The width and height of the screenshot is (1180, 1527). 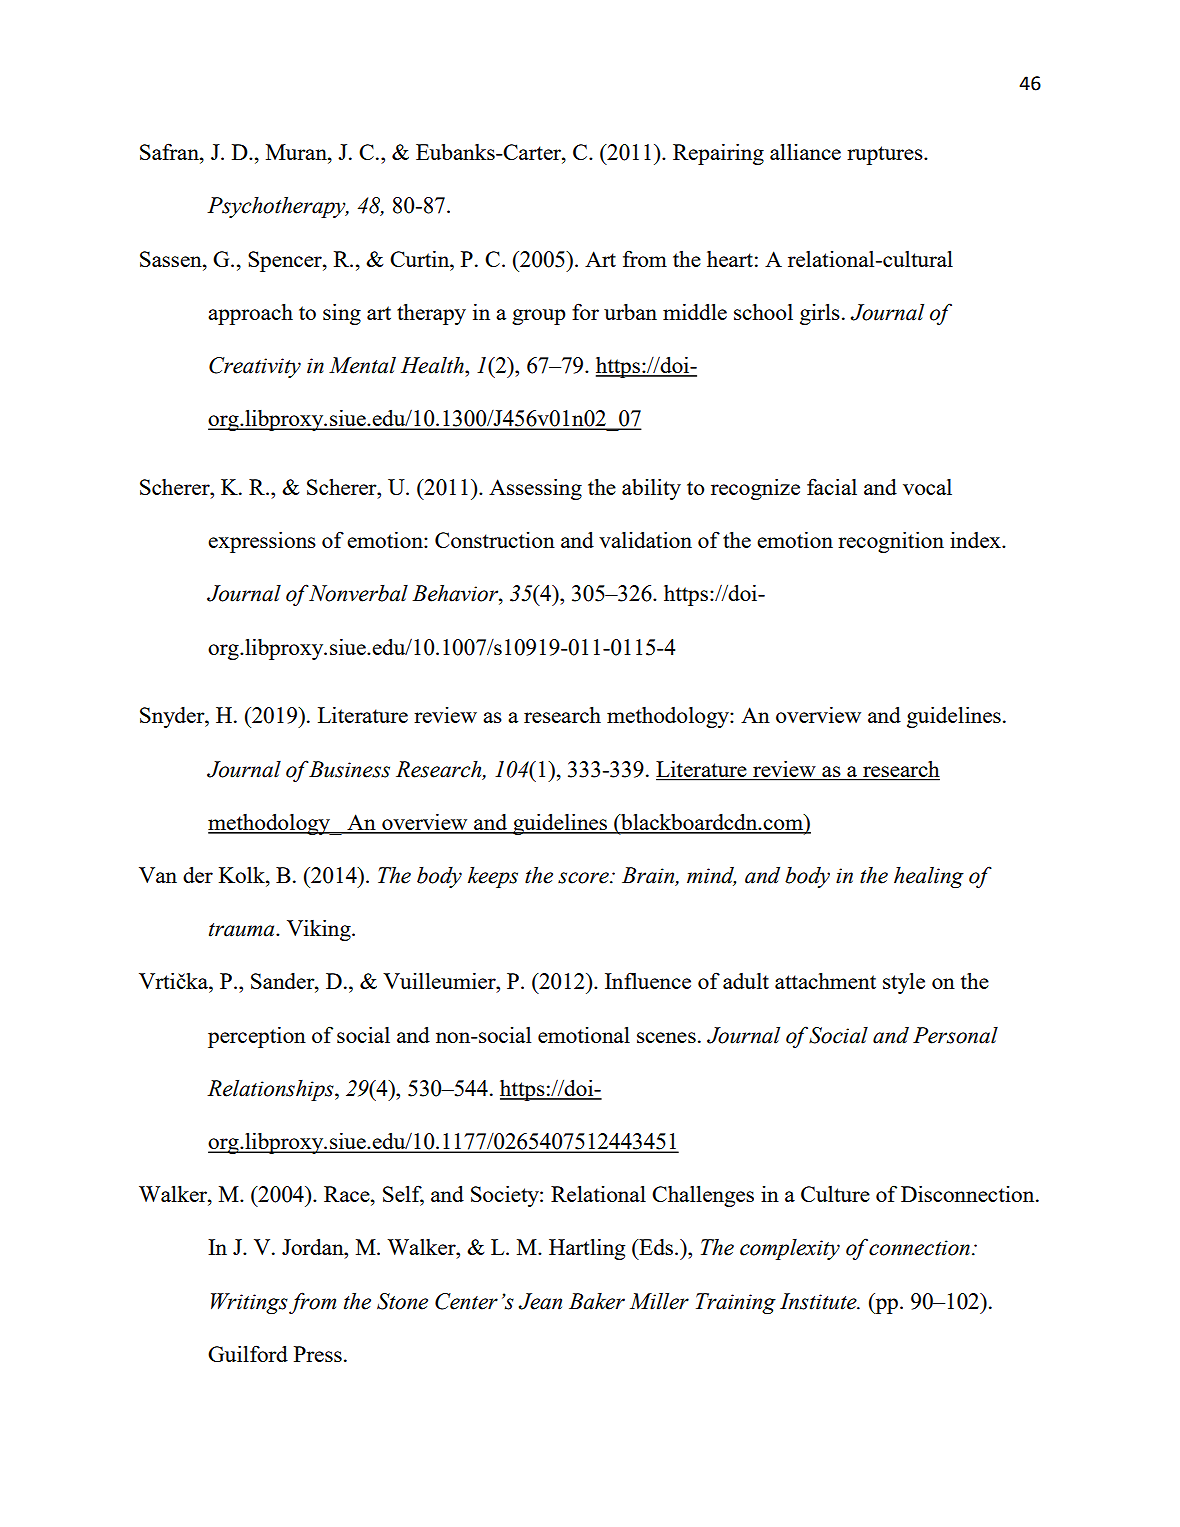 What do you see at coordinates (819, 1301) in the screenshot?
I see `Institute` at bounding box center [819, 1301].
